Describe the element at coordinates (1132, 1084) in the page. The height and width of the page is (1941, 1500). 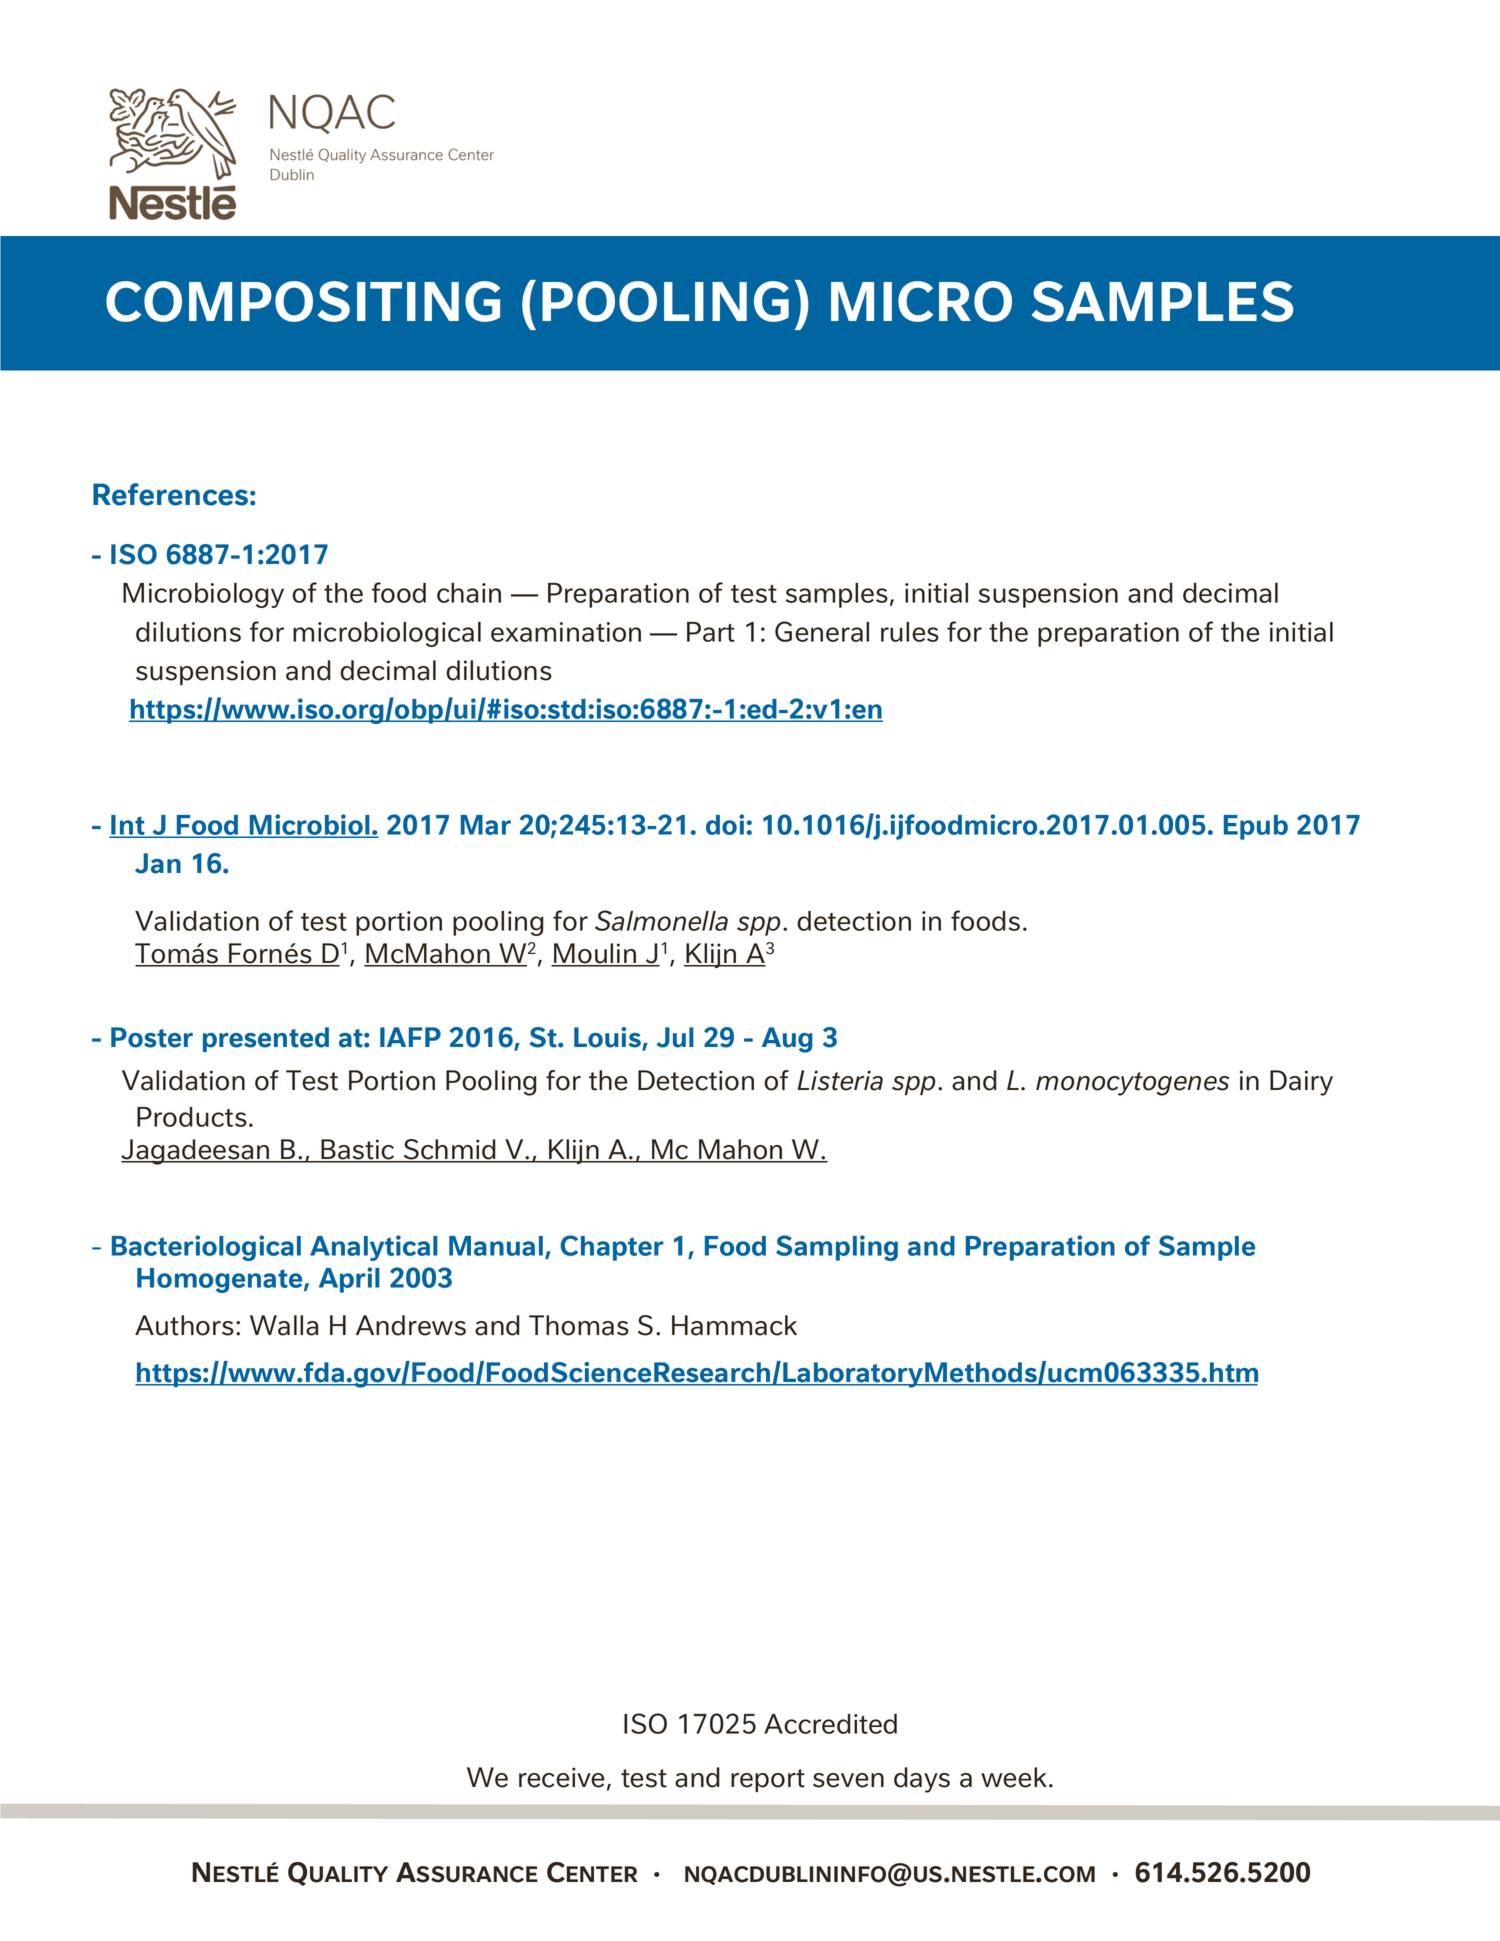
I see `monocytogenes` at that location.
